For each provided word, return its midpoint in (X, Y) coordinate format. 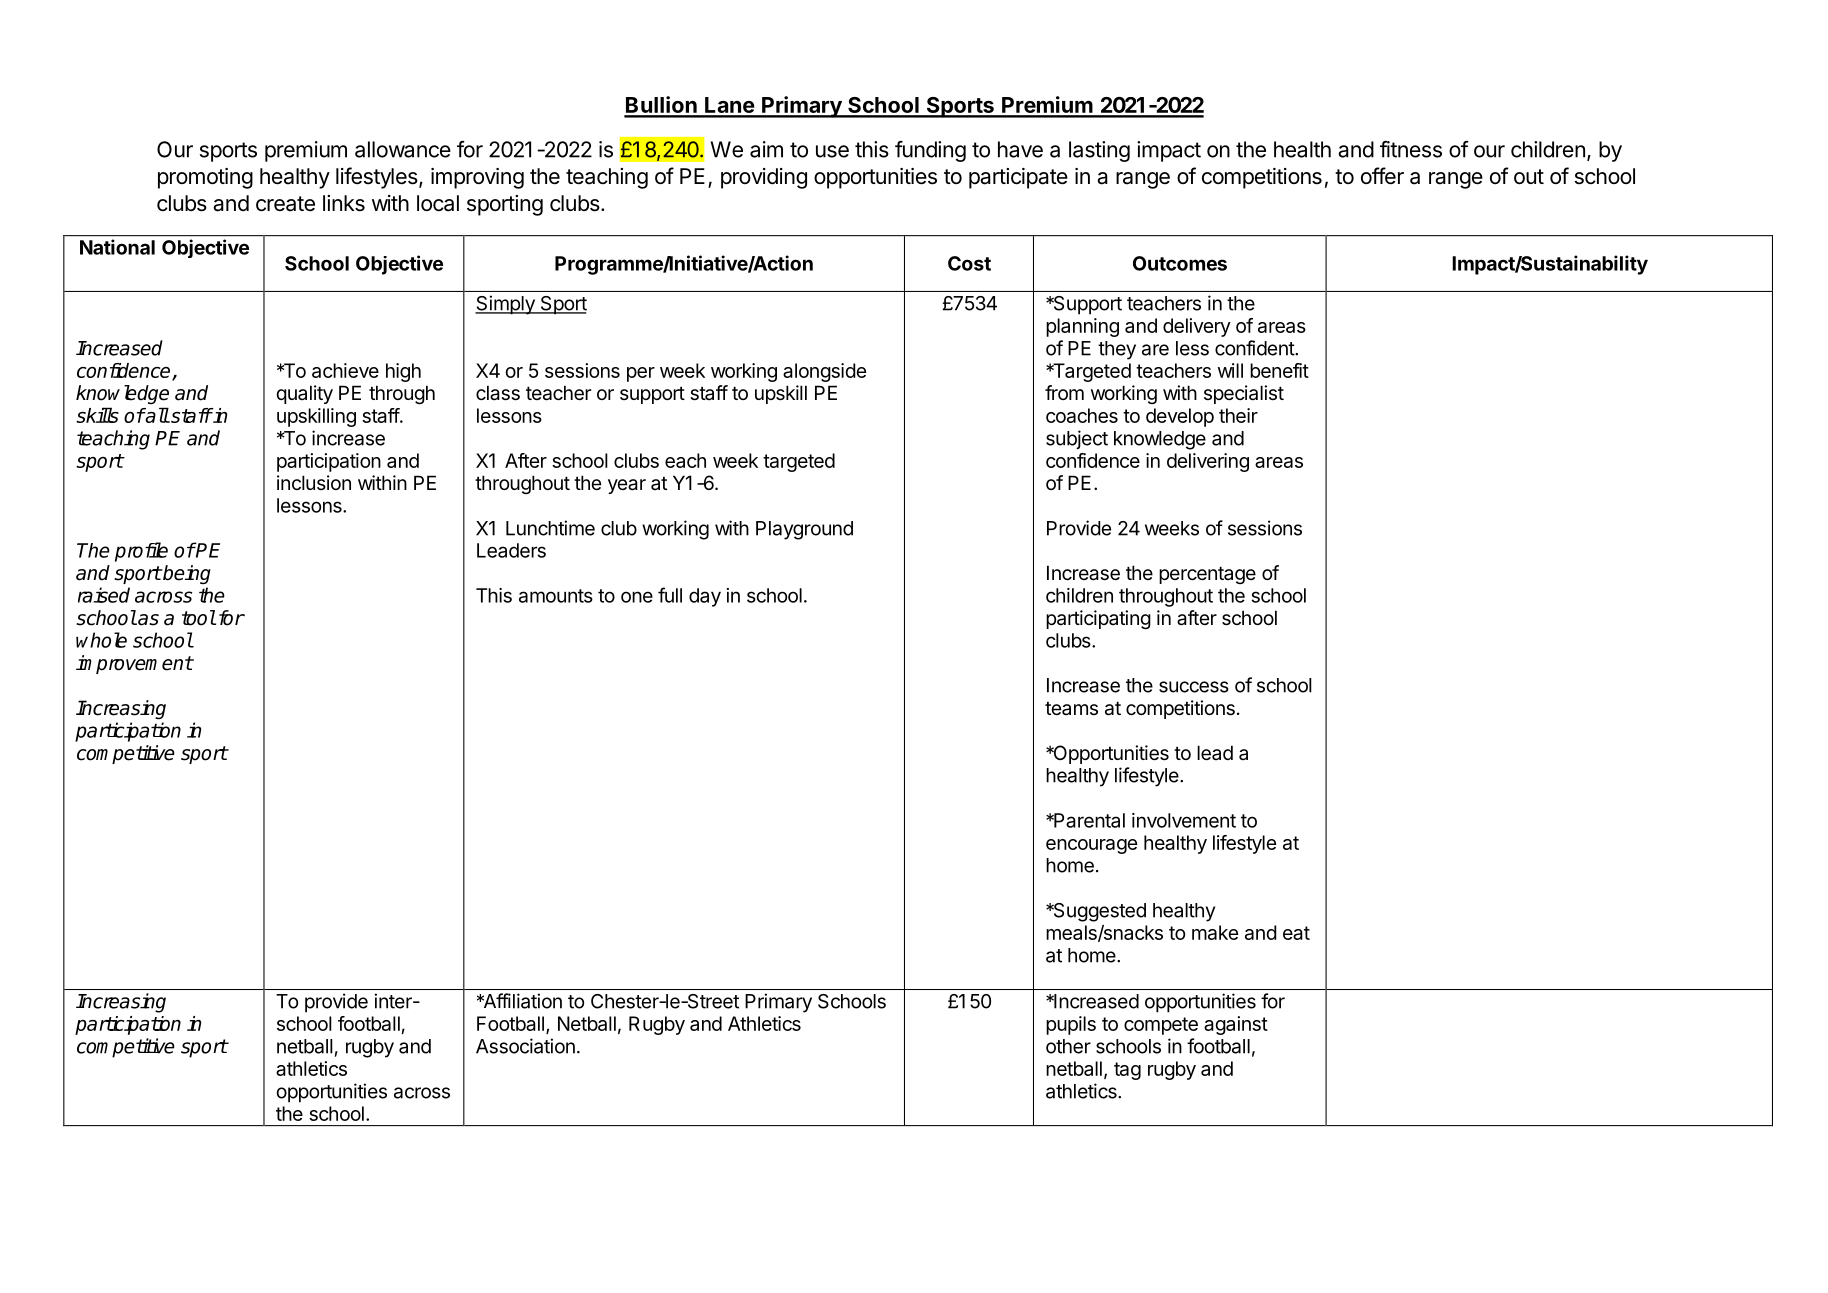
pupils (1071, 1025)
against (1236, 1025)
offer (1382, 176)
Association (525, 1046)
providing (764, 178)
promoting (205, 178)
